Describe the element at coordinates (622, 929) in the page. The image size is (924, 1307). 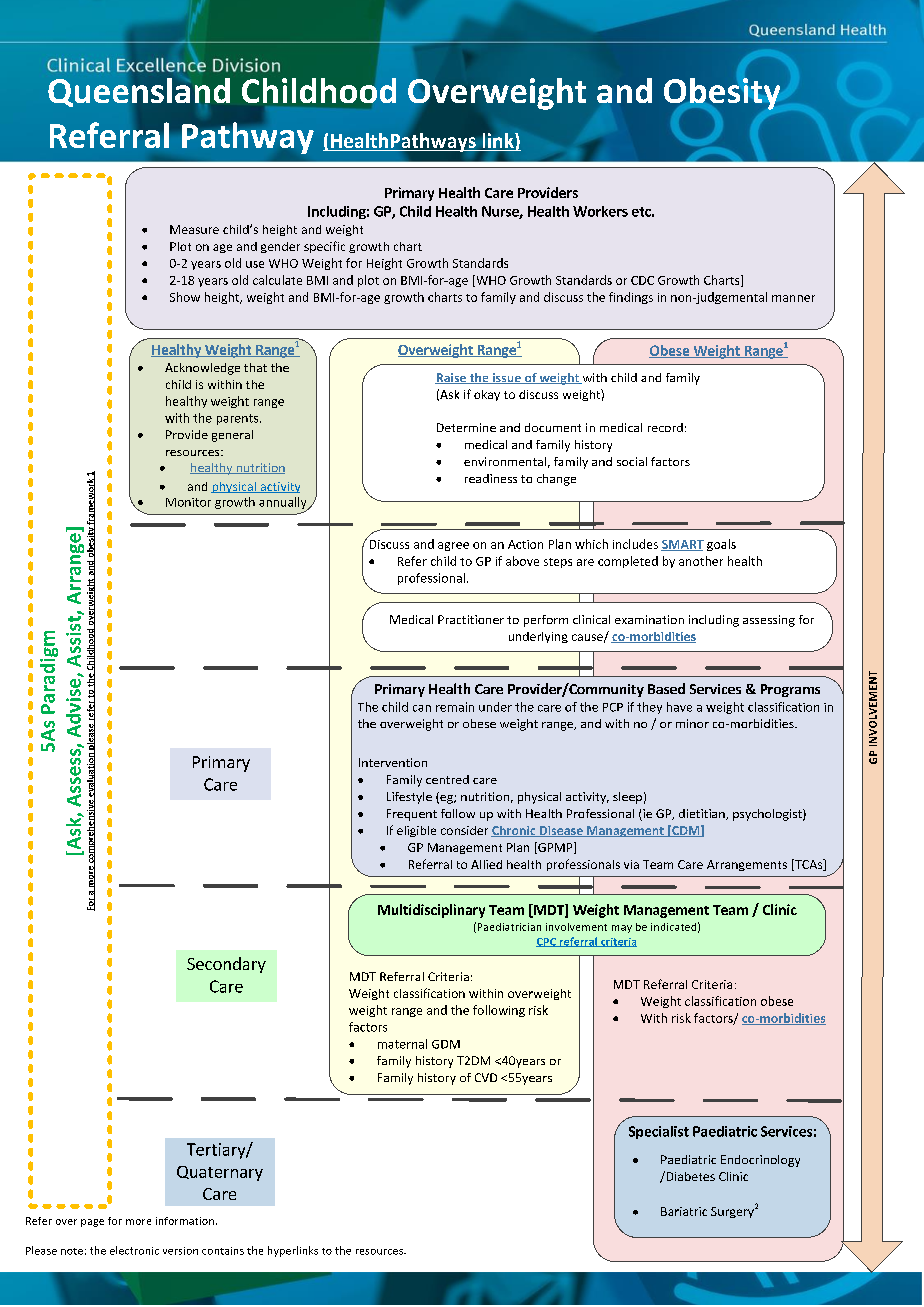
I see `may` at that location.
